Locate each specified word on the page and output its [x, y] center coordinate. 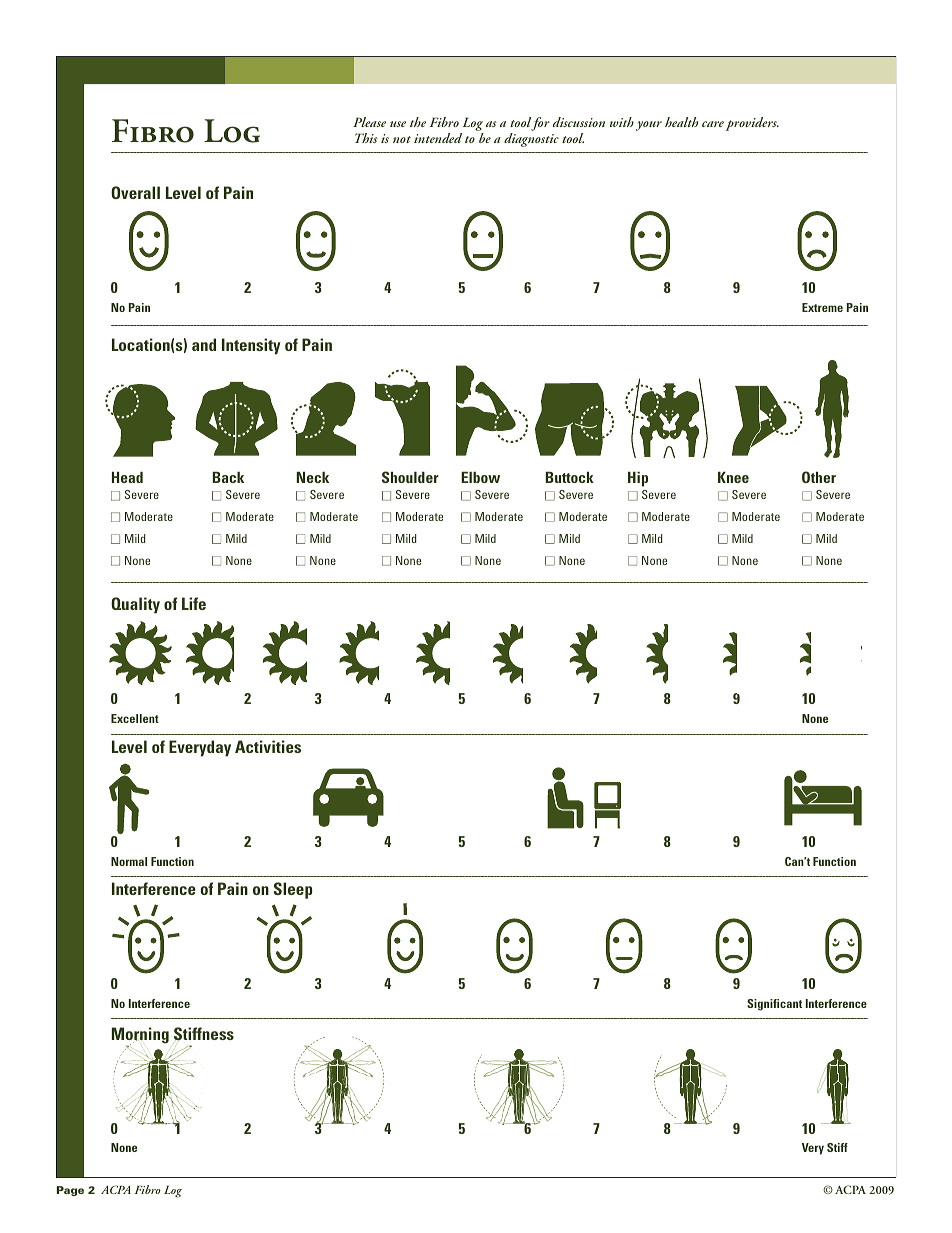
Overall [135, 192]
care [713, 124]
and [204, 344]
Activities [268, 746]
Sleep [293, 890]
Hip [638, 479]
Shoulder [410, 477]
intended [438, 138]
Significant [774, 1005]
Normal [129, 861]
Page [70, 1191]
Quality [135, 605]
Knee [733, 477]
